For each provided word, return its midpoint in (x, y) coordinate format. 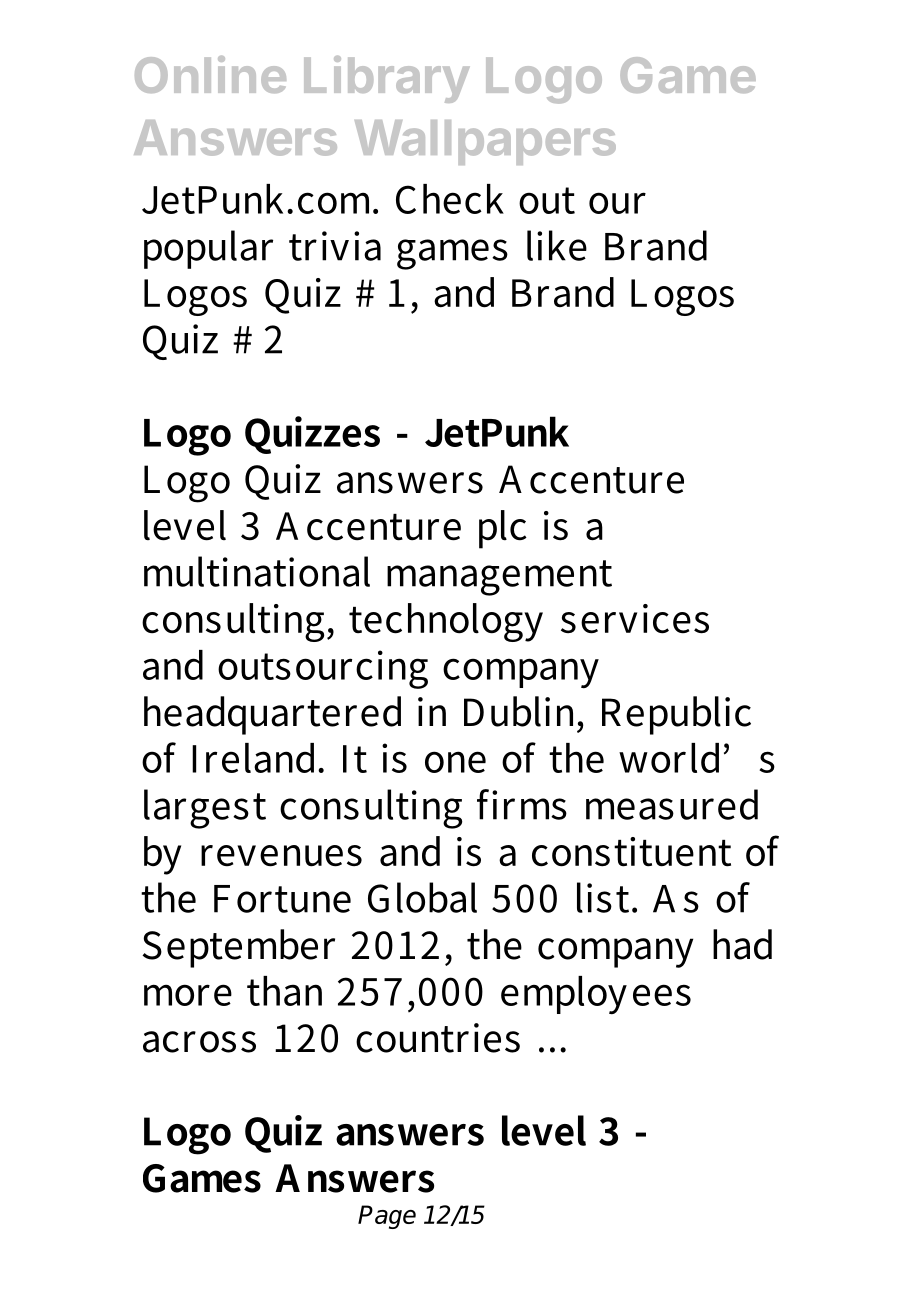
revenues (281, 856)
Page (387, 1217)
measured (672, 804)
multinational (257, 571)
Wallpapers (485, 142)
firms (522, 804)
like (557, 245)
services (635, 619)
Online (210, 74)
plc (503, 529)
